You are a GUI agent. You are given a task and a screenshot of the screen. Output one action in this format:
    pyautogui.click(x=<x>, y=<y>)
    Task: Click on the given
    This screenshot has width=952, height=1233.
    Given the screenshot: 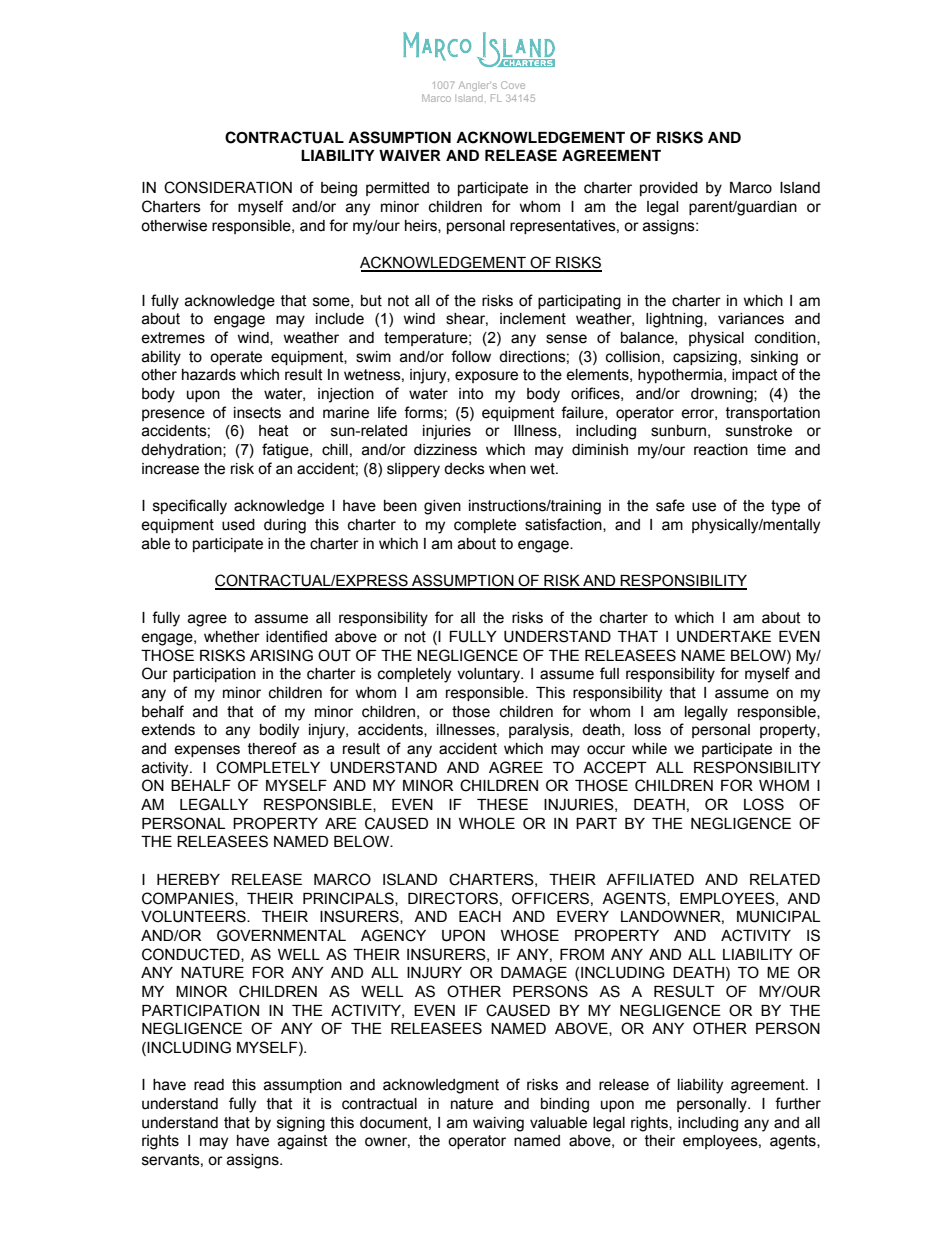 What is the action you would take?
    pyautogui.click(x=442, y=507)
